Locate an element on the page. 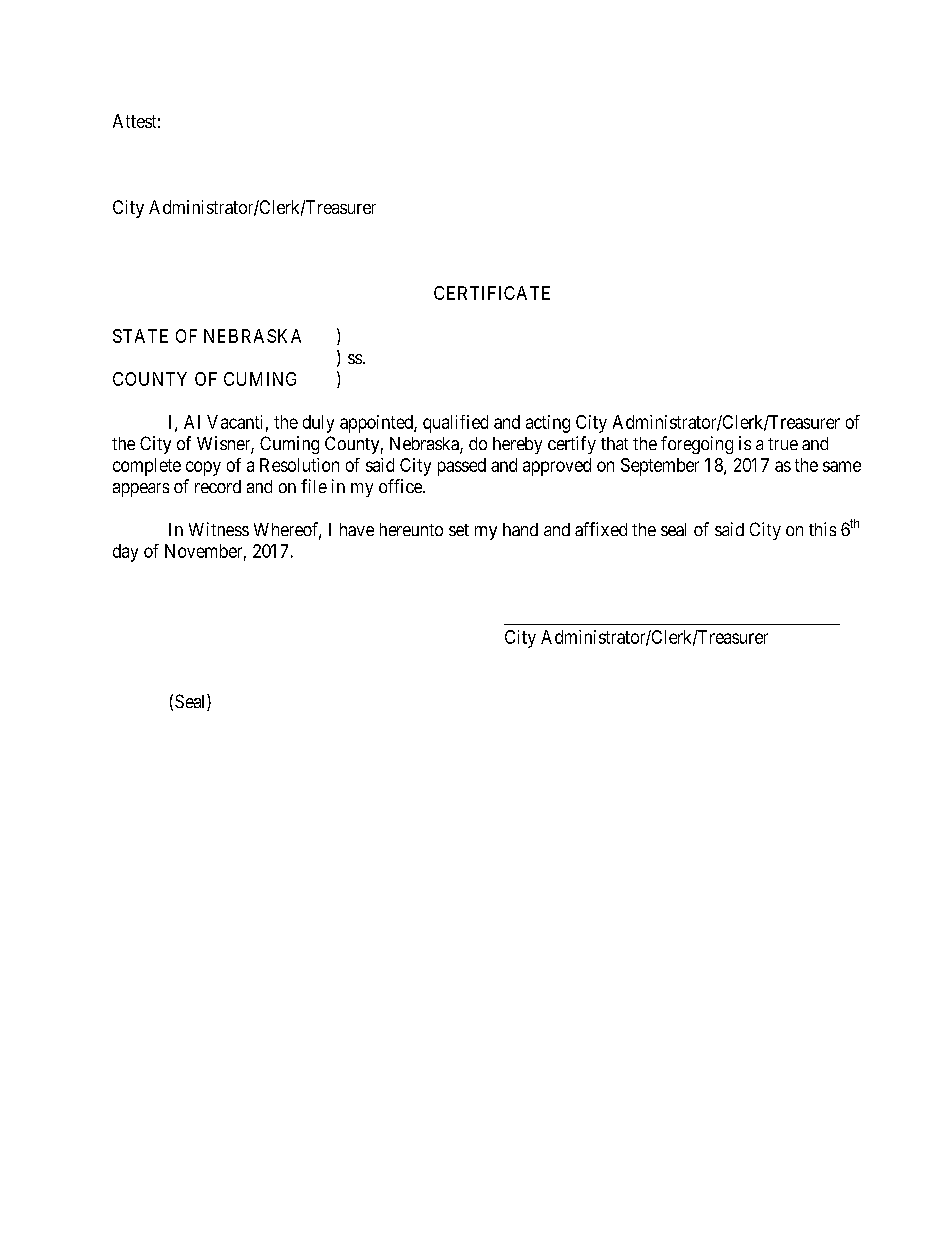 Image resolution: width=952 pixels, height=1233 pixels. acting is located at coordinates (548, 424).
